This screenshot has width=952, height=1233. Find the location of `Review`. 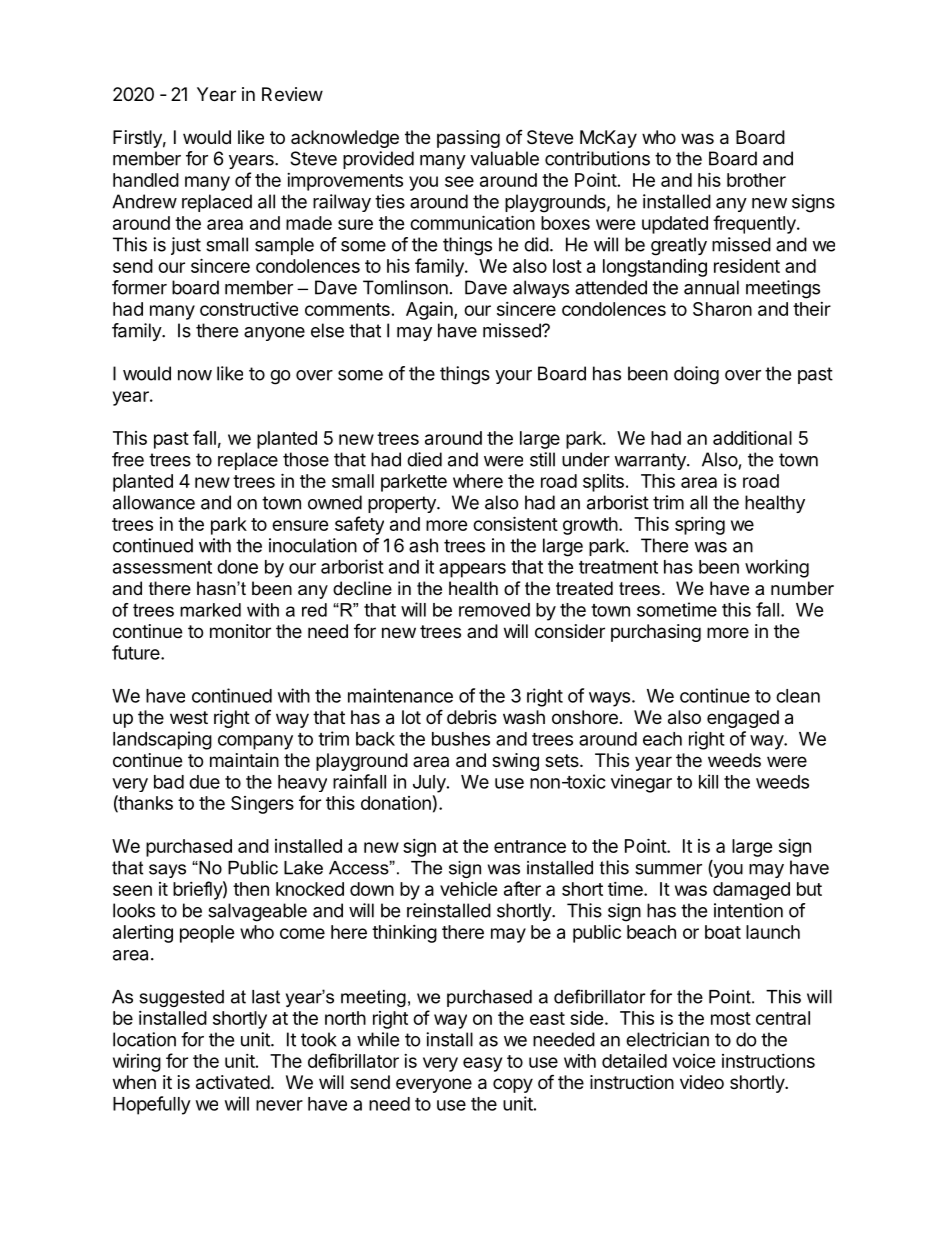

Review is located at coordinates (292, 94).
